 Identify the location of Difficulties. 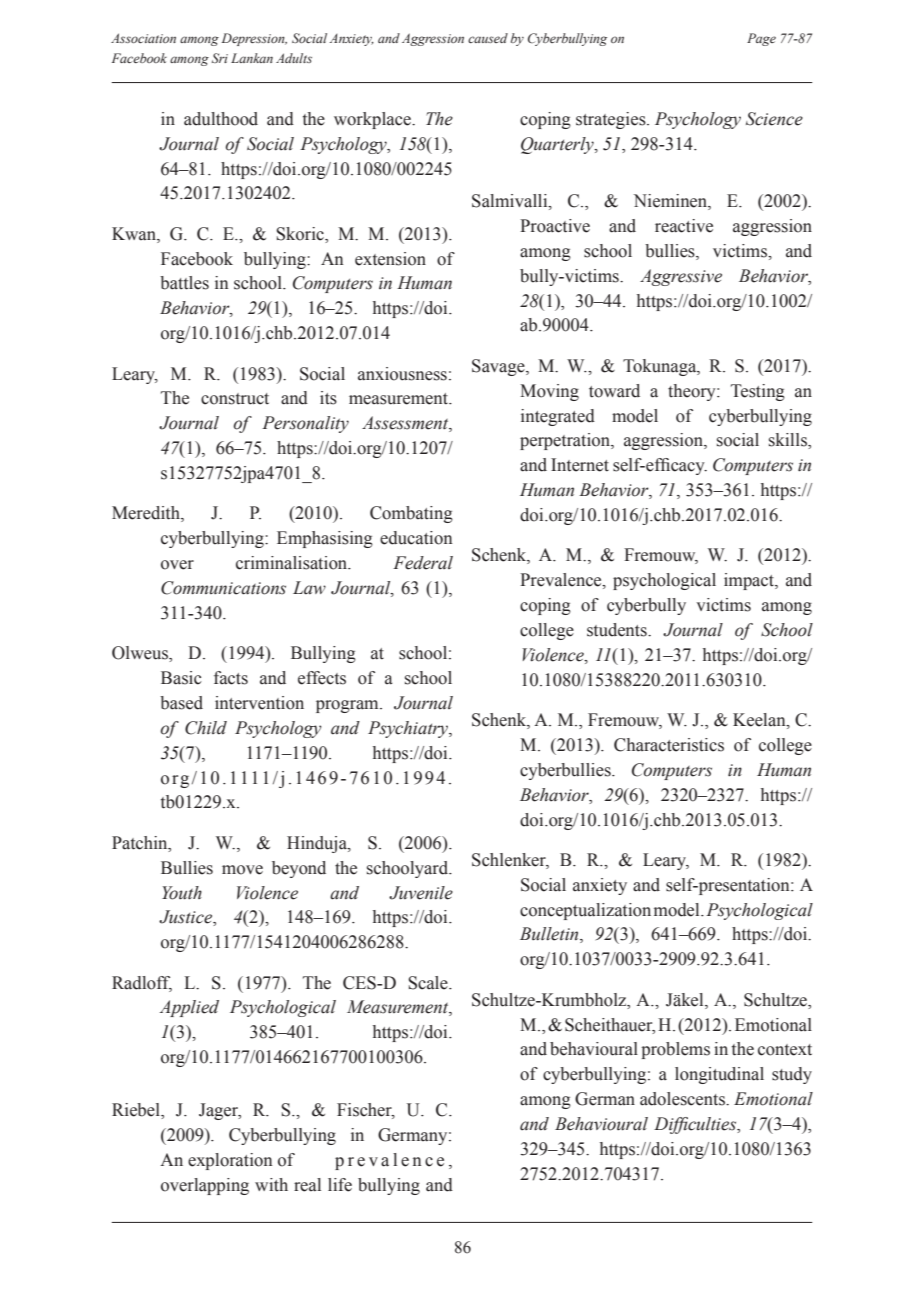
(696, 1125).
